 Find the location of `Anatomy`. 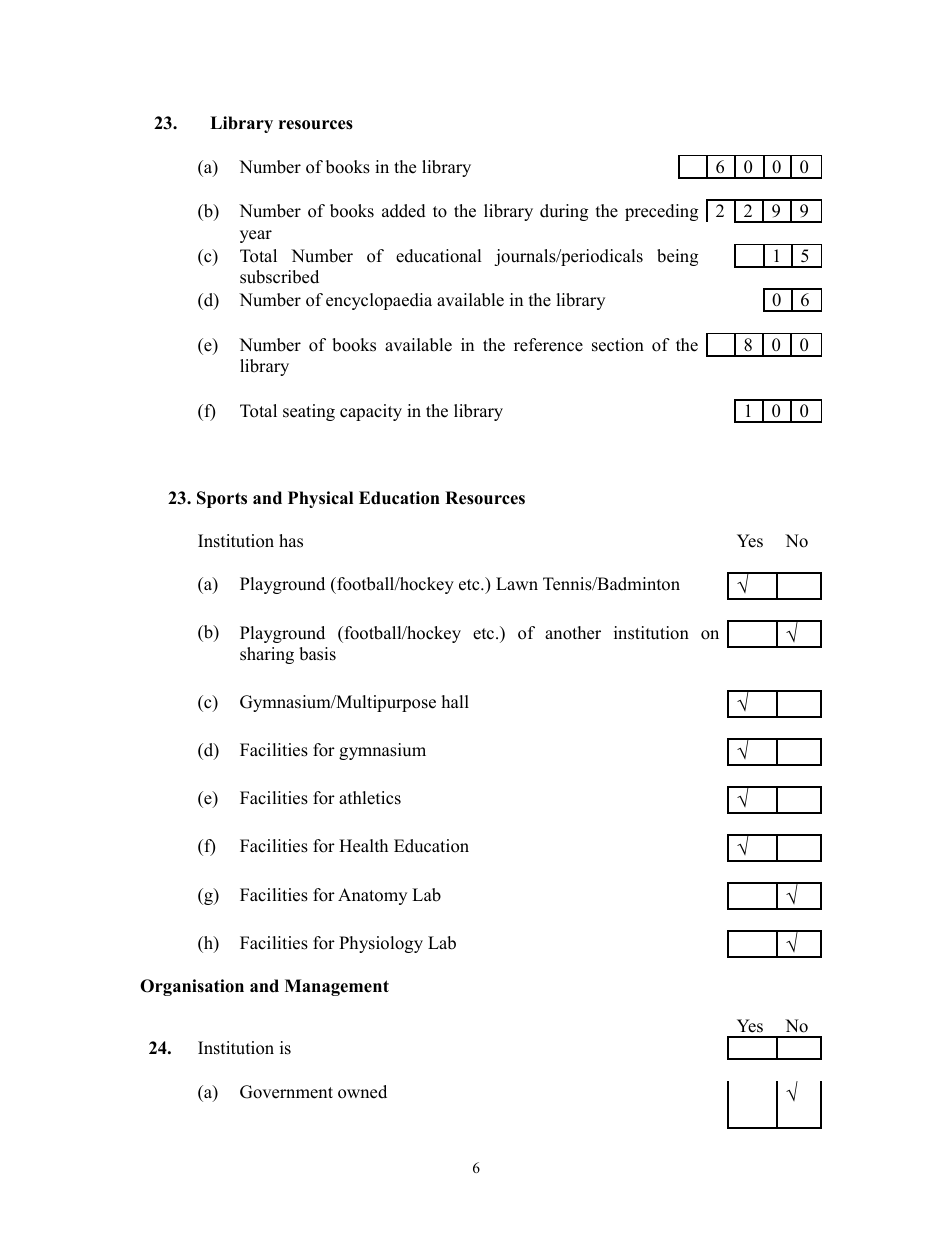

Anatomy is located at coordinates (372, 896).
